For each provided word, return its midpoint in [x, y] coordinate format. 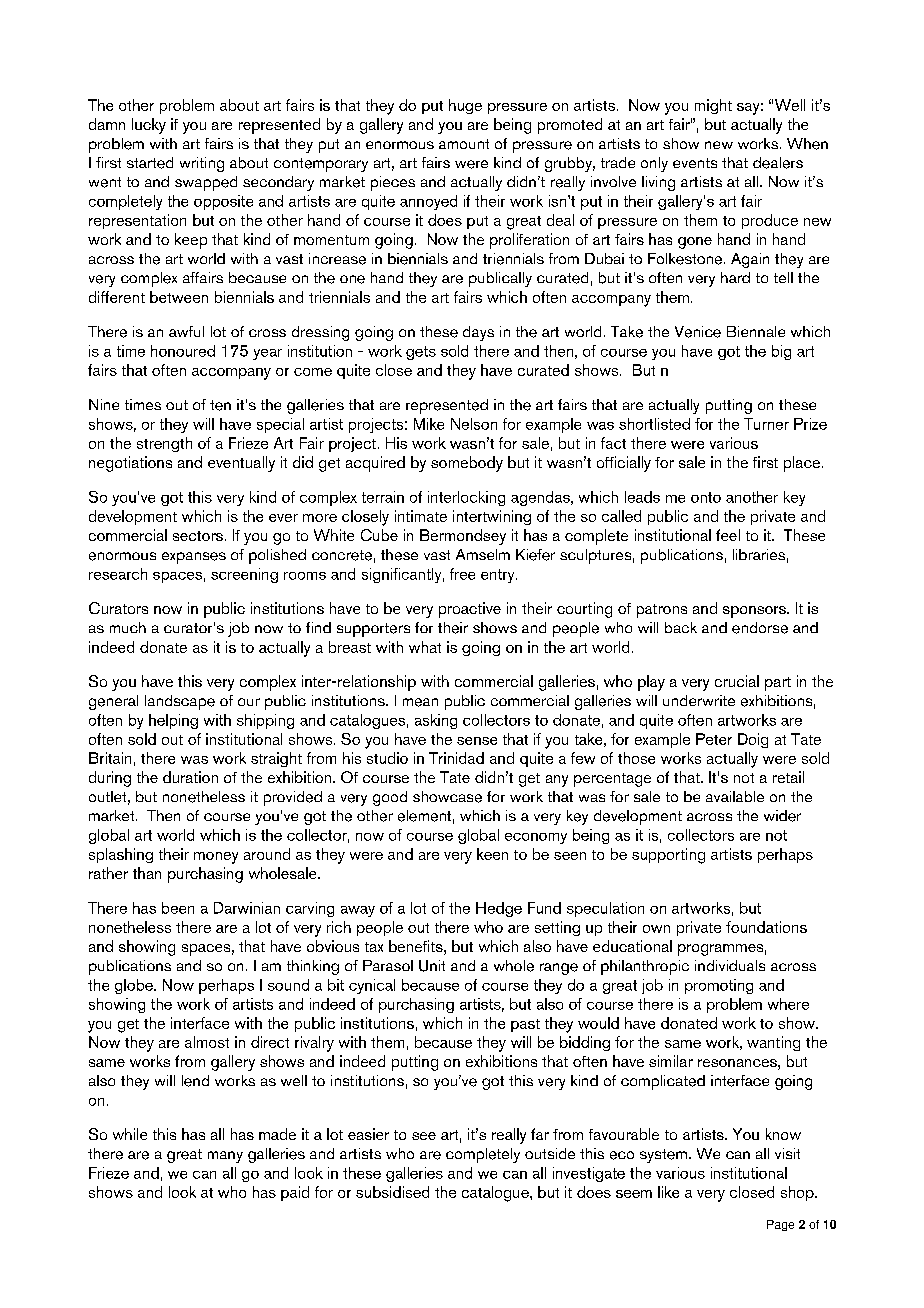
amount [464, 144]
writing [202, 164]
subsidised [392, 1192]
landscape [180, 702]
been [178, 908]
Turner [766, 424]
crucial [737, 681]
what [425, 647]
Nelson [474, 424]
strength [164, 444]
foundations [766, 927]
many [225, 1157]
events [695, 163]
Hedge [499, 909]
